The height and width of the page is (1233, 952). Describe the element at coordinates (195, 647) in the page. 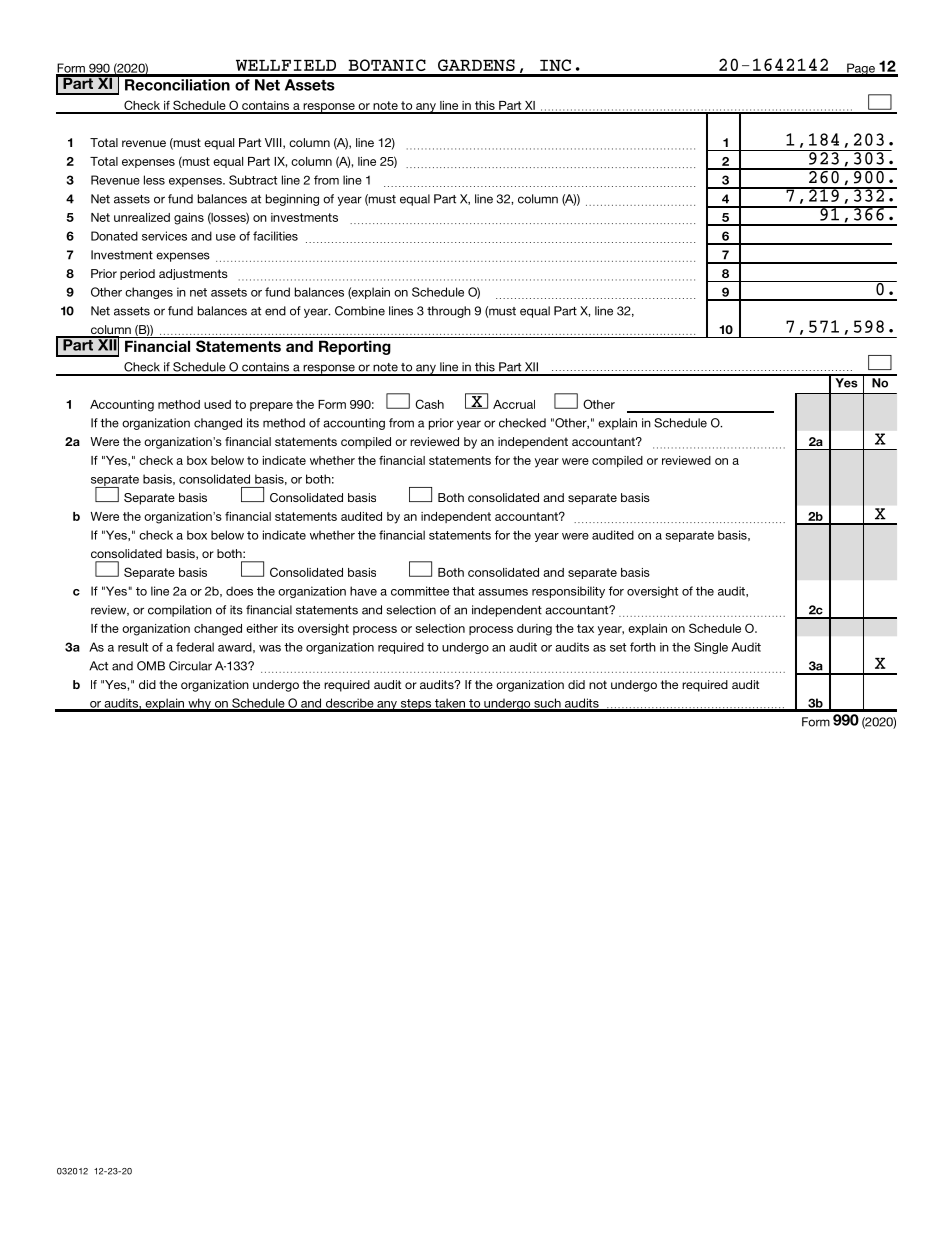

I see `federal` at that location.
